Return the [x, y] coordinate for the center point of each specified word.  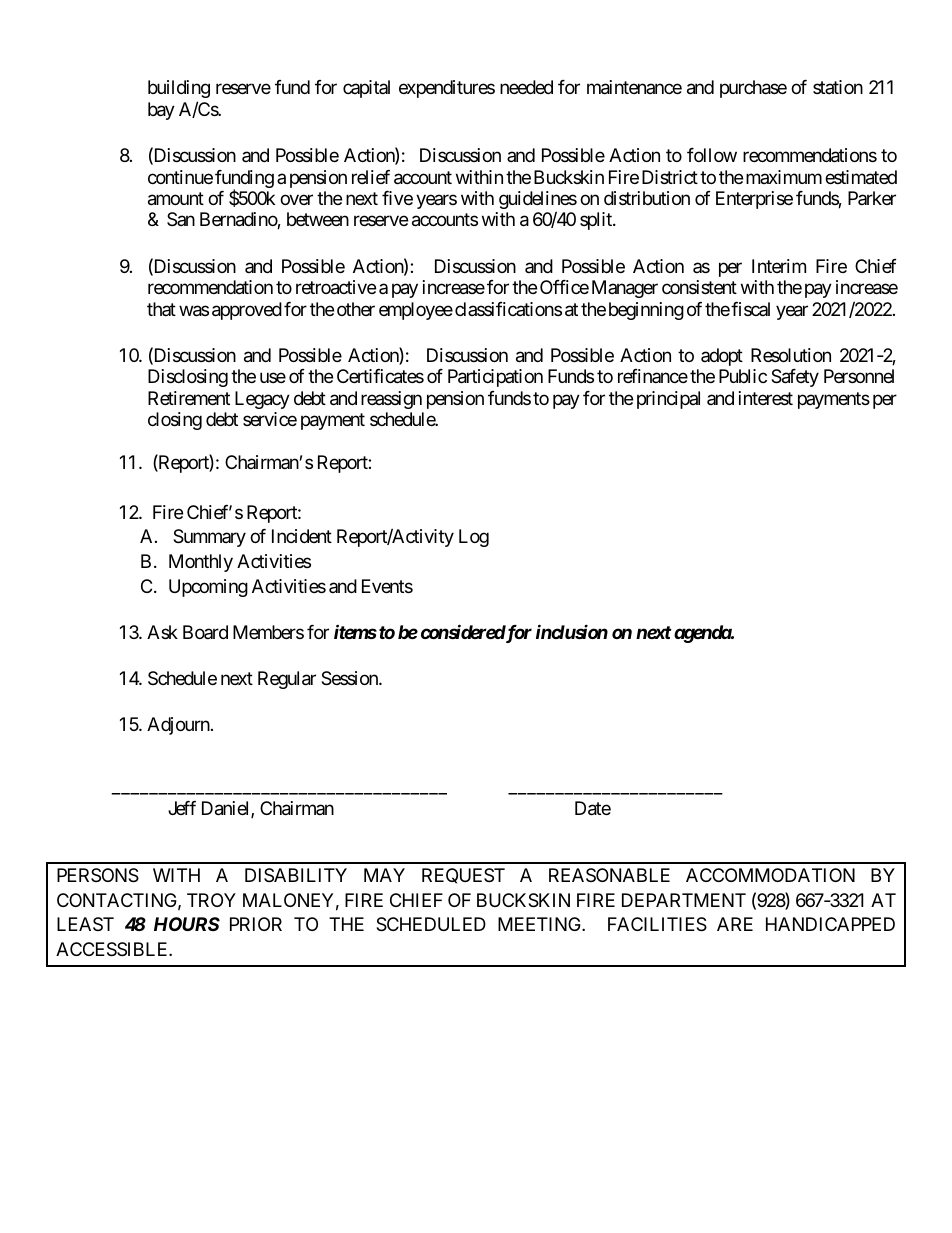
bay [161, 111]
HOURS [187, 924]
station [838, 87]
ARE [735, 924]
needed [526, 87]
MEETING [540, 924]
